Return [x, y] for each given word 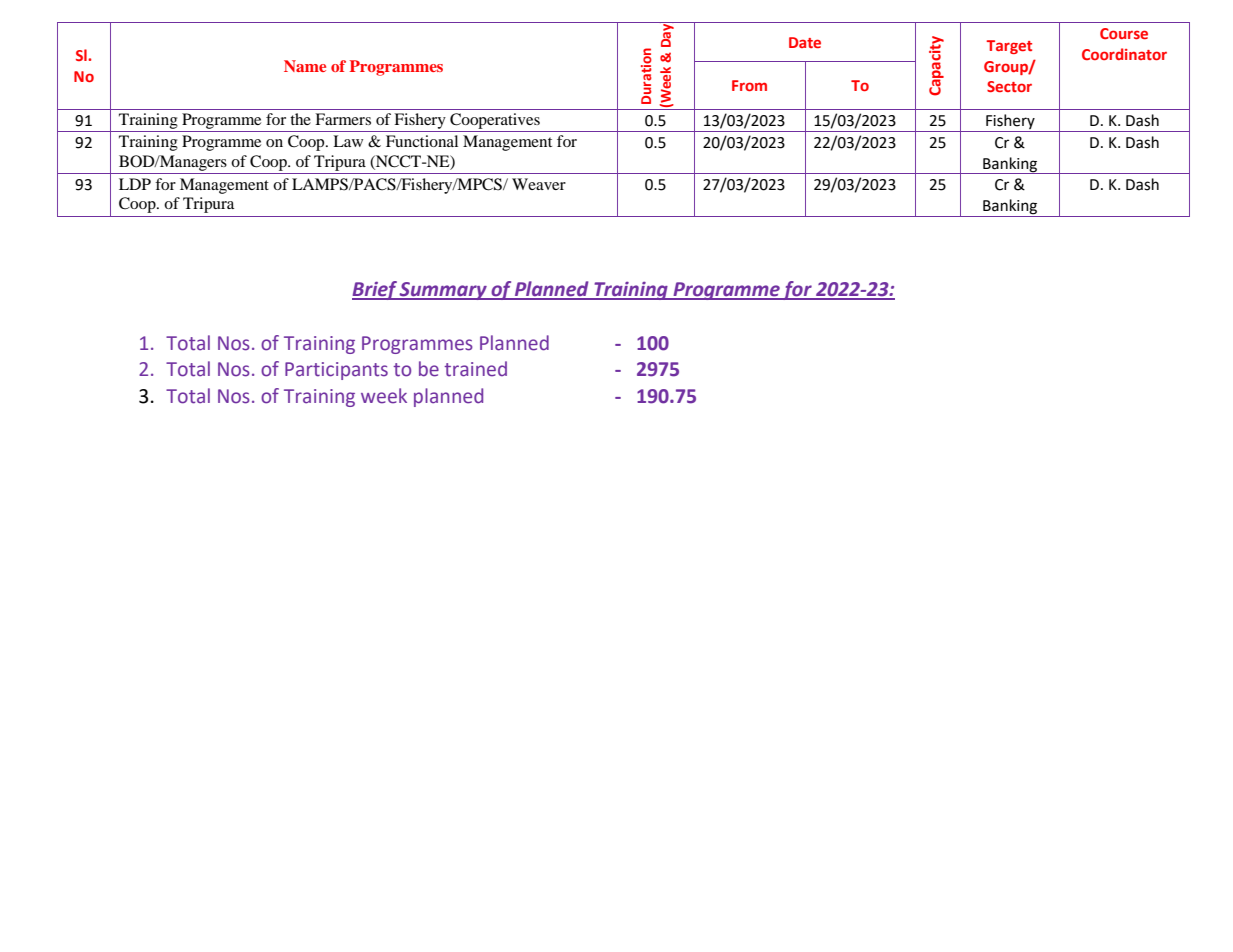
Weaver [539, 184]
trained [475, 369]
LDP [135, 184]
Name [305, 66]
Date [805, 42]
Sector [1009, 86]
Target [1009, 47]
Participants [336, 371]
